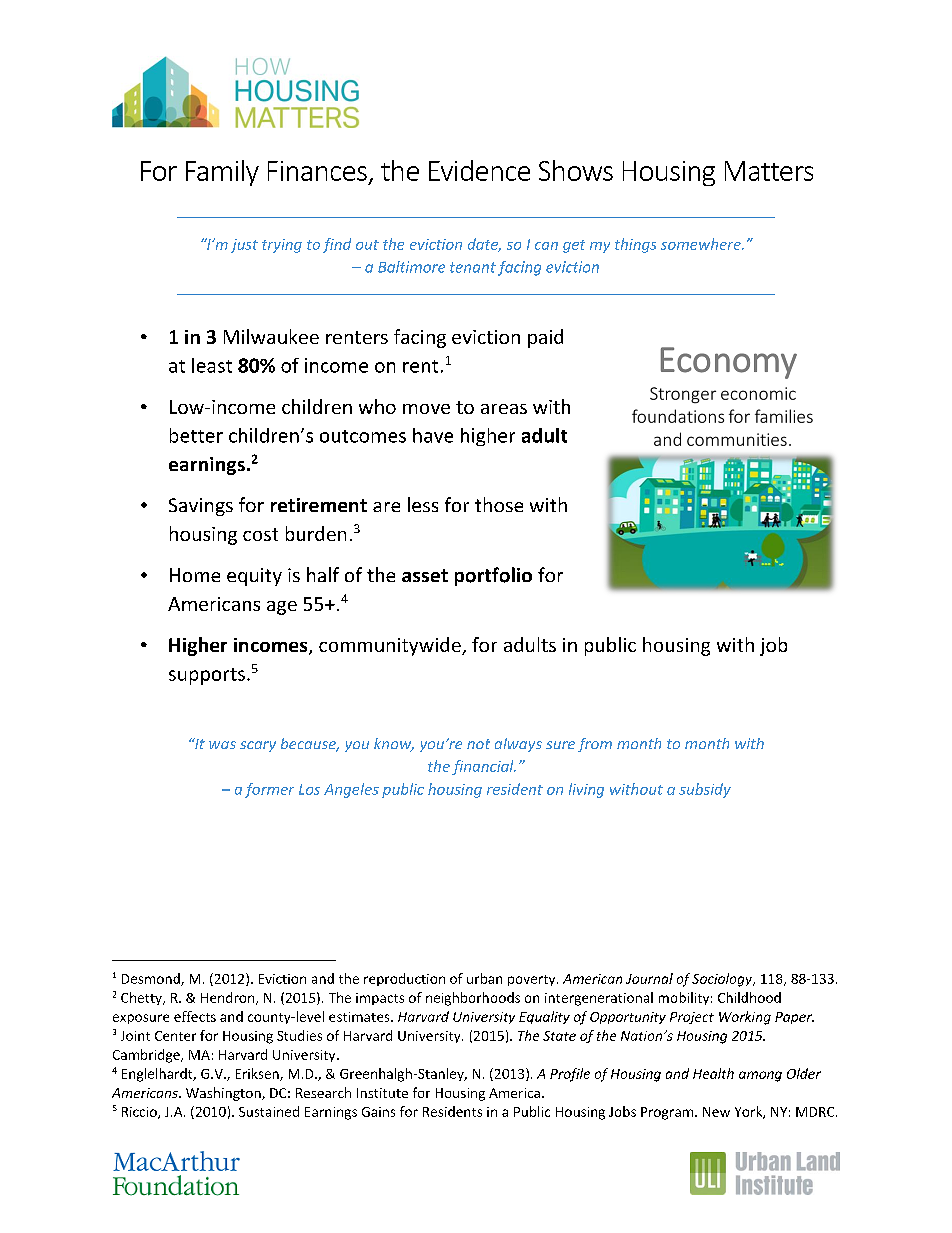 This screenshot has height=1233, width=952. What do you see at coordinates (222, 173) in the screenshot?
I see `Family` at bounding box center [222, 173].
